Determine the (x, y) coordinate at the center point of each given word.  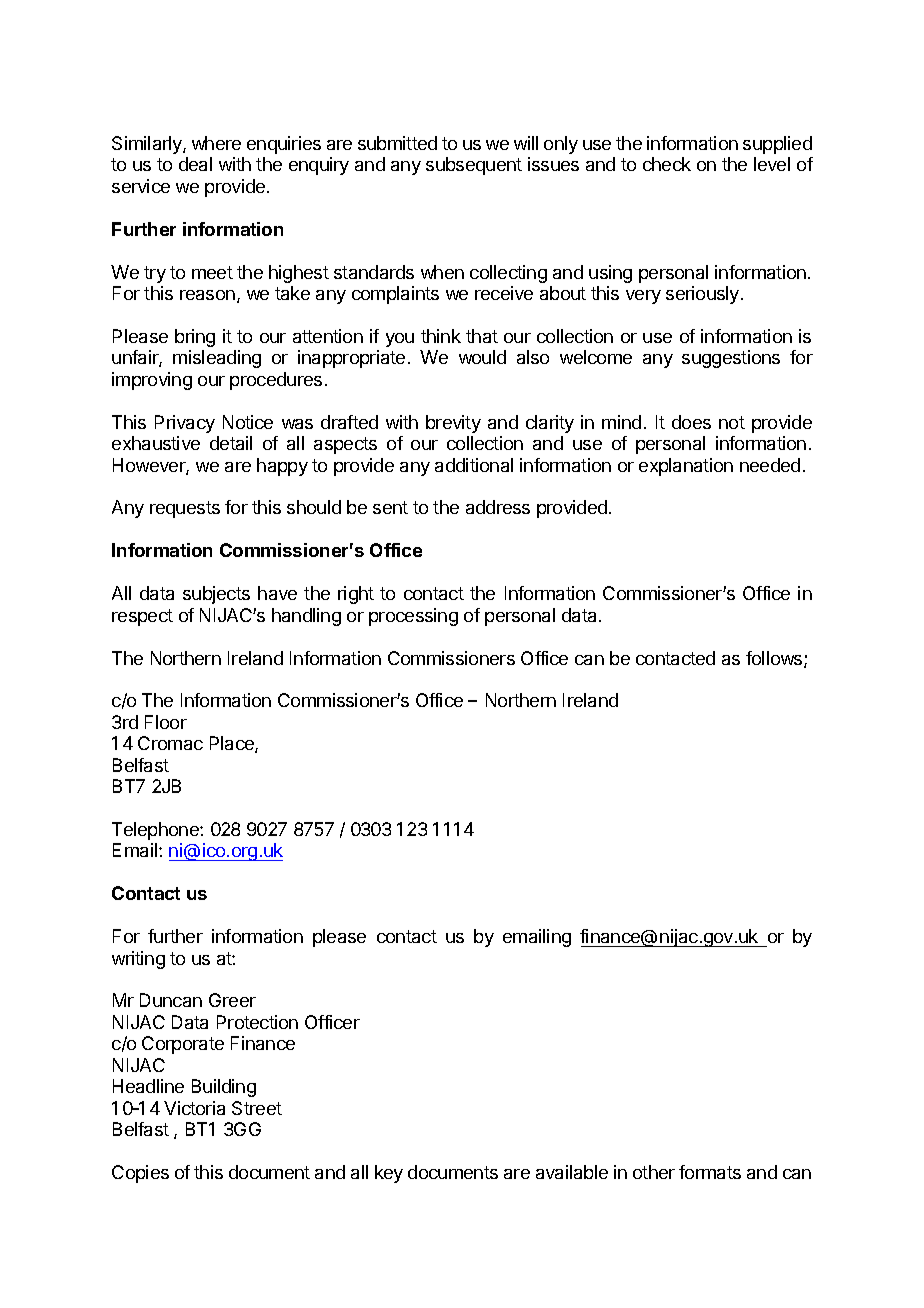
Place (233, 744)
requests (185, 509)
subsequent (474, 166)
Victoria (194, 1108)
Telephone (156, 831)
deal (195, 164)
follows (775, 659)
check (667, 164)
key (389, 1174)
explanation (686, 467)
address (498, 507)
